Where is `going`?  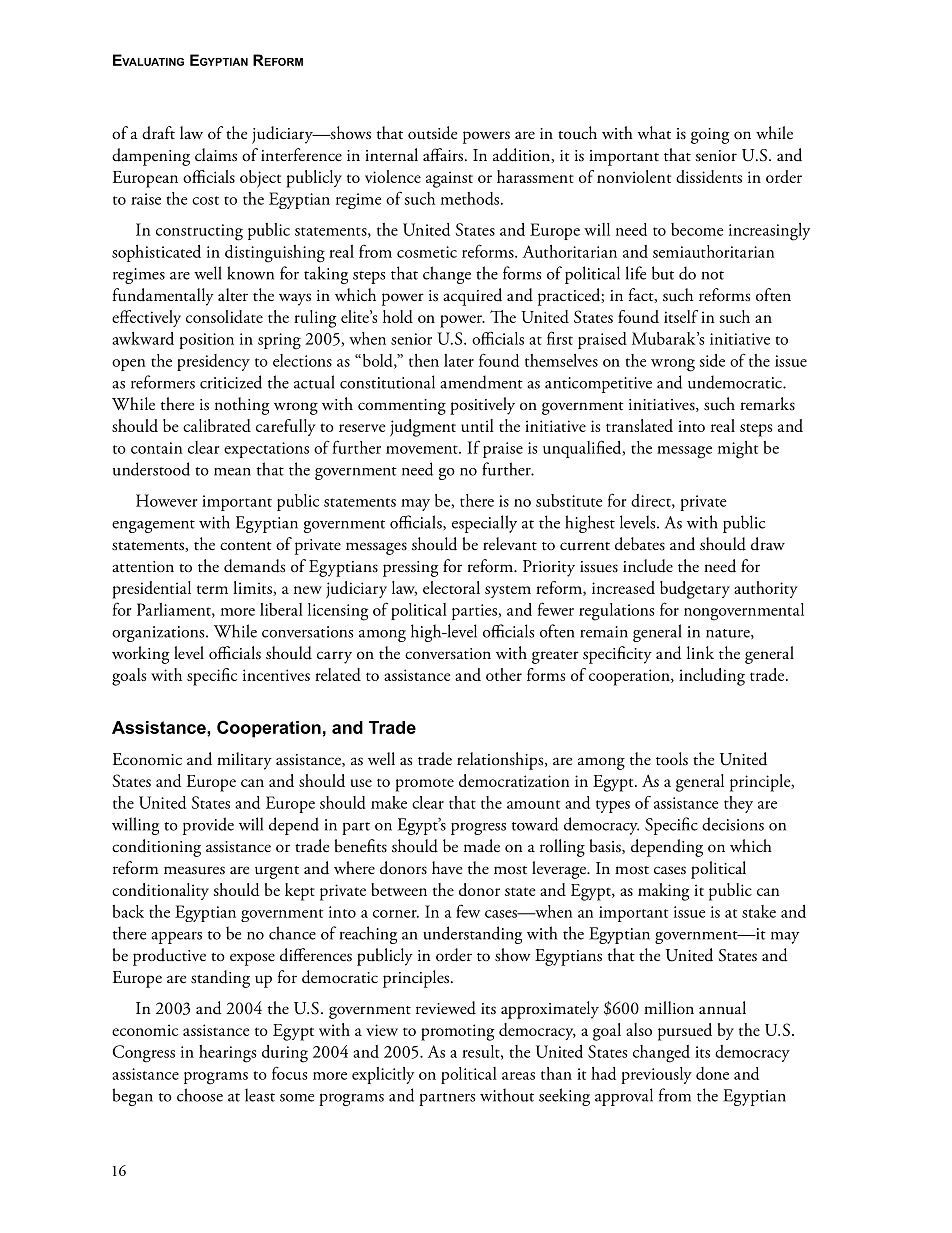 going is located at coordinates (710, 136).
